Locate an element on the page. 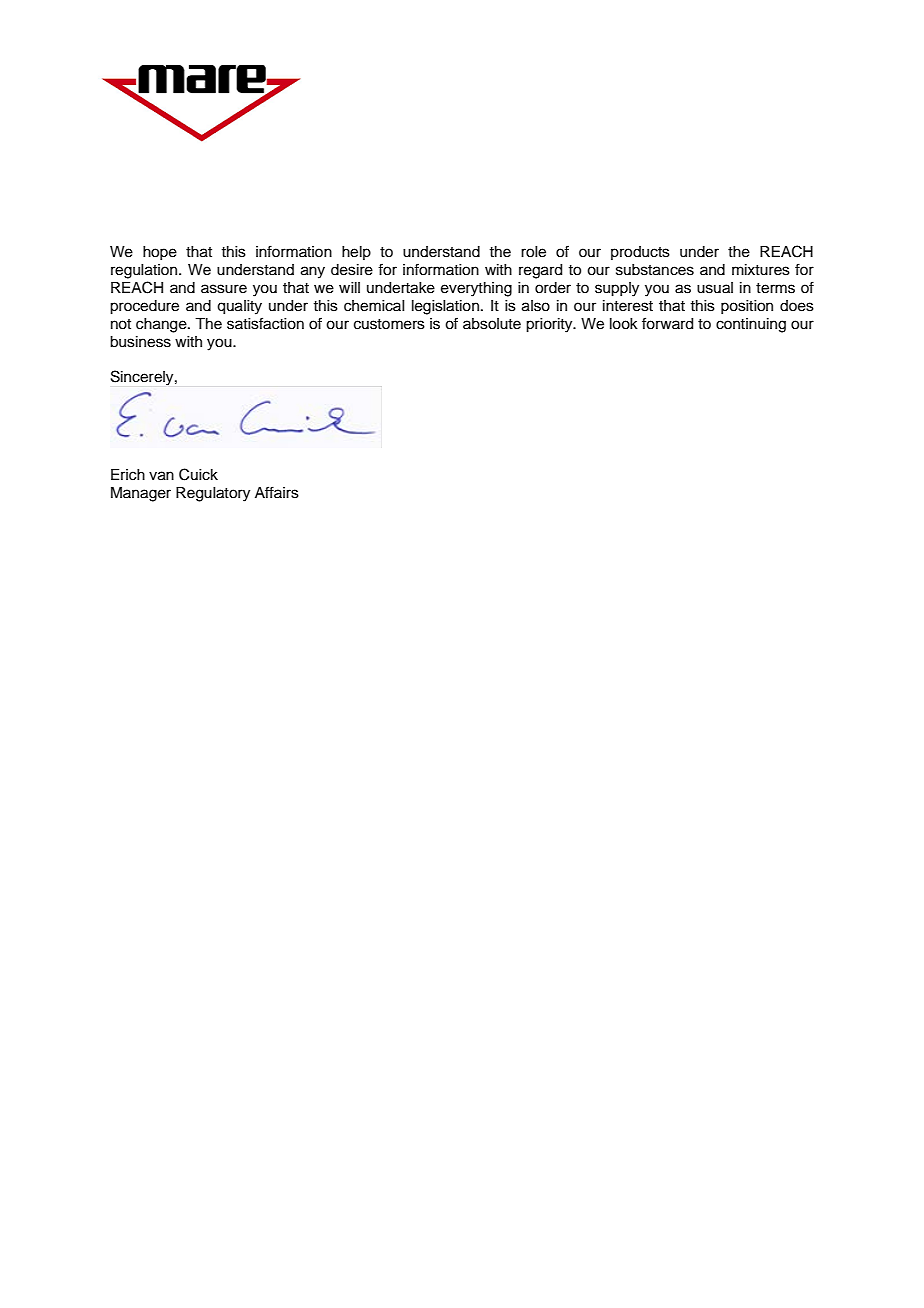 The width and height of the document is (924, 1308). absolute is located at coordinates (492, 324).
